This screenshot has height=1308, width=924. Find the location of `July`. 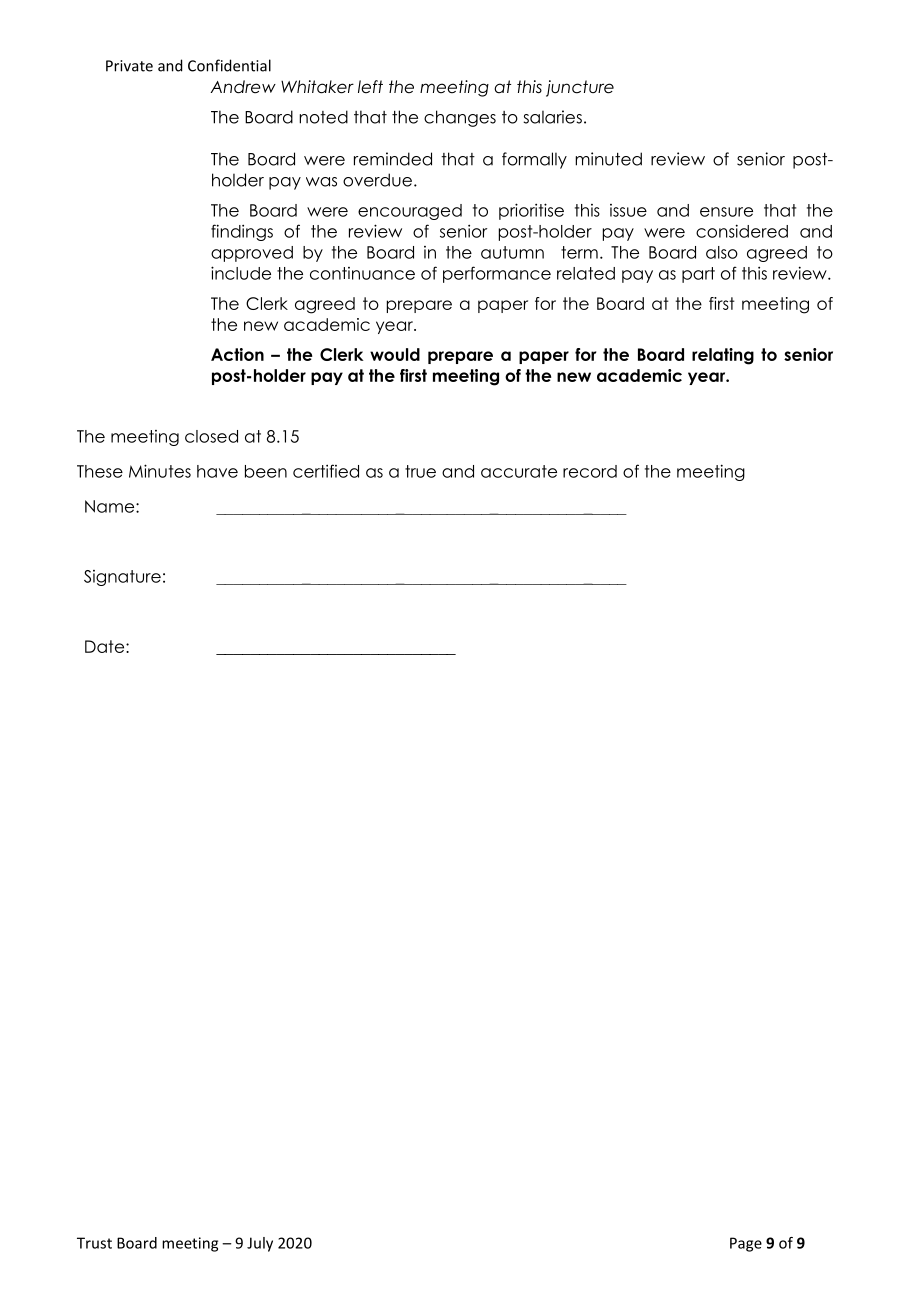

July is located at coordinates (260, 1244).
